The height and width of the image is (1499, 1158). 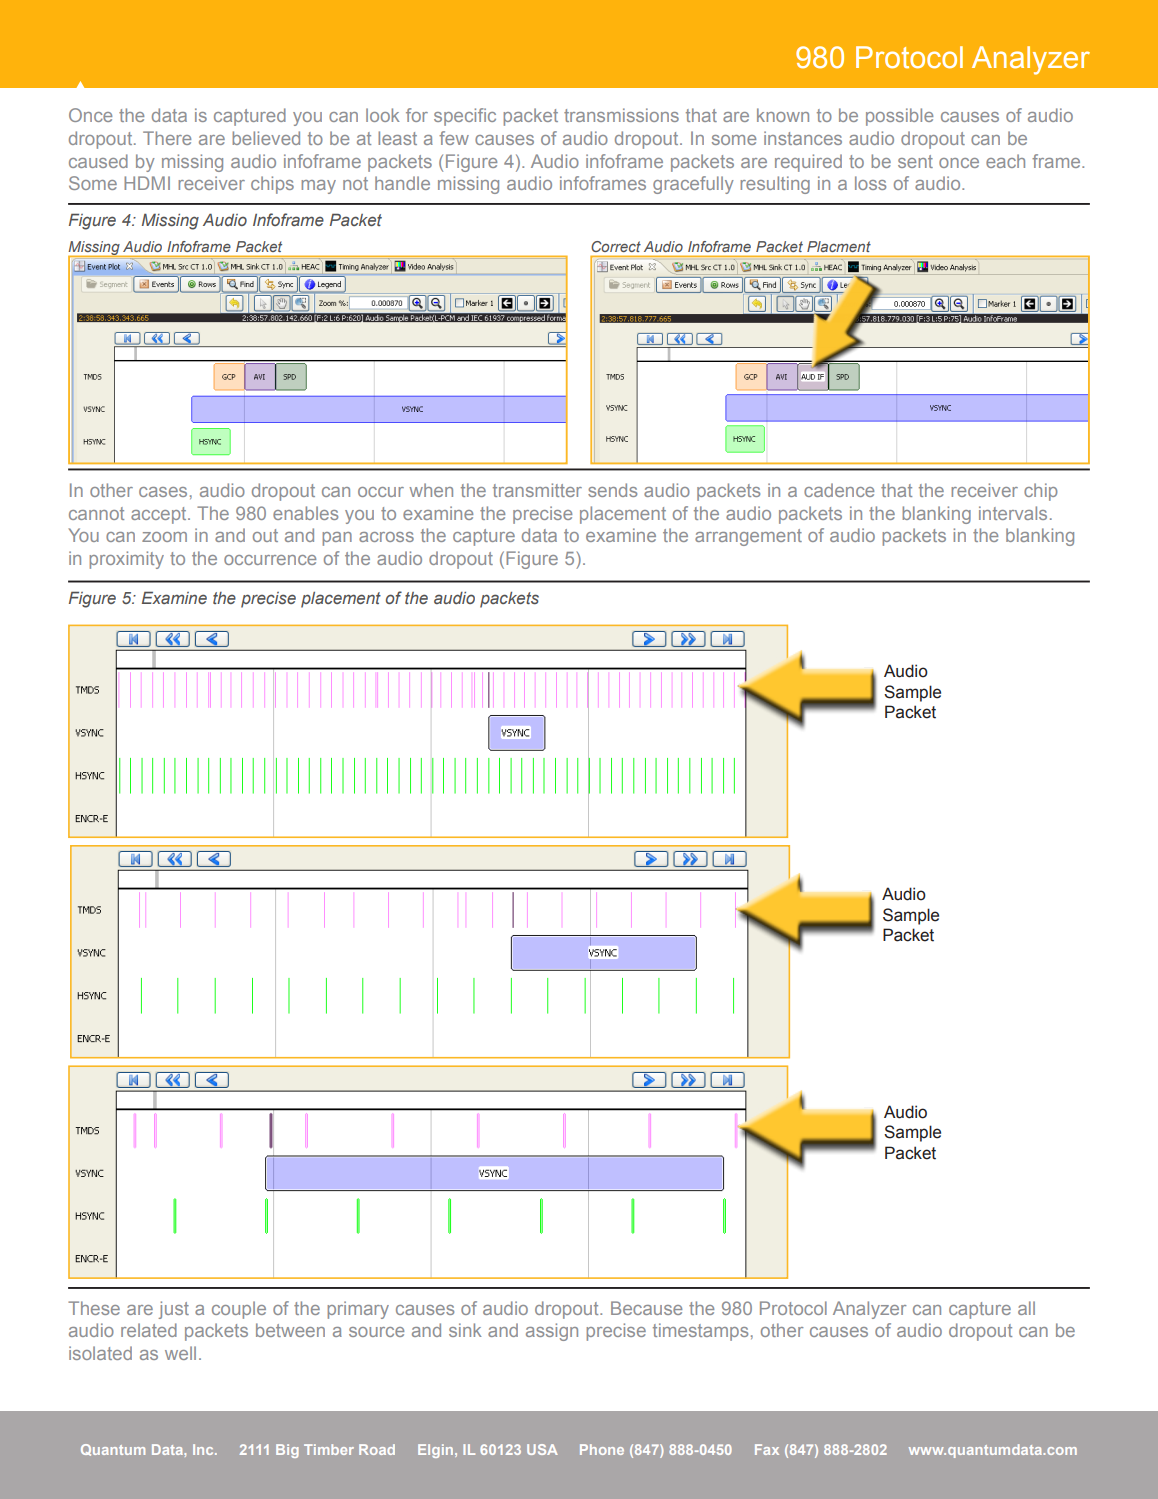 I want to click on USA, so click(x=542, y=1449).
